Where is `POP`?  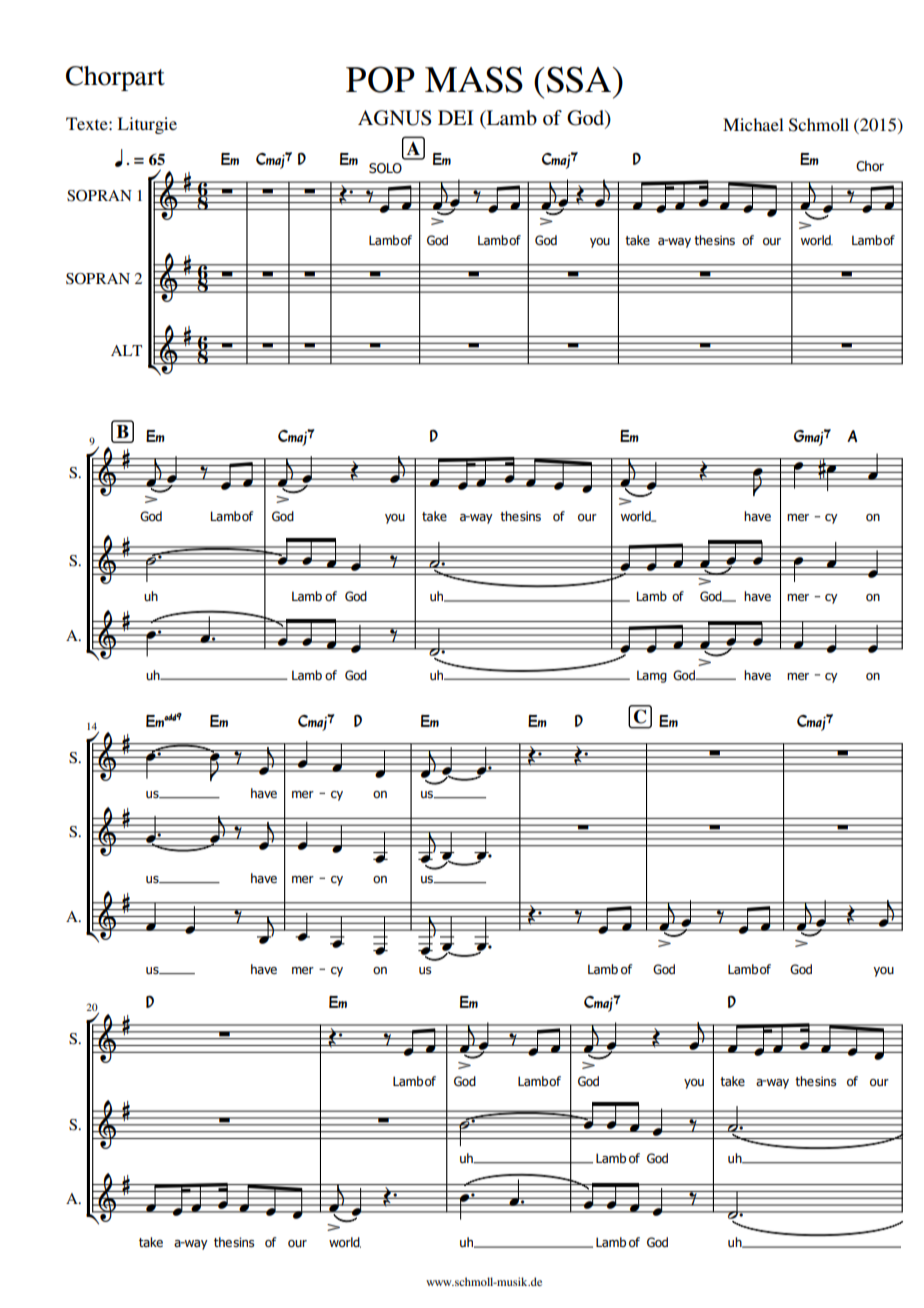 POP is located at coordinates (380, 79).
